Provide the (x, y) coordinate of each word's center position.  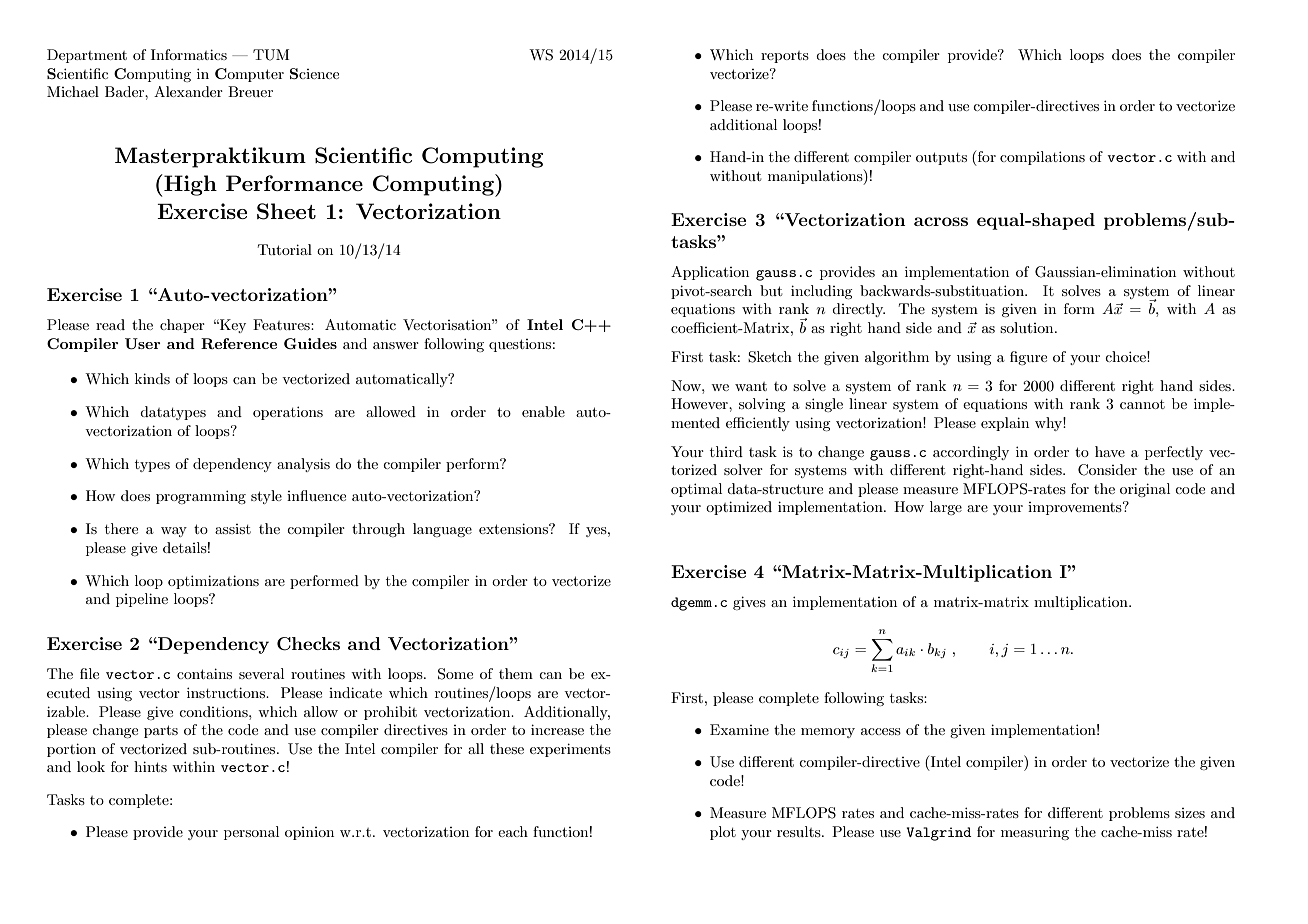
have (1110, 451)
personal (251, 833)
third (726, 451)
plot (723, 833)
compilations (1042, 158)
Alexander (188, 91)
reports (785, 57)
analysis (303, 465)
